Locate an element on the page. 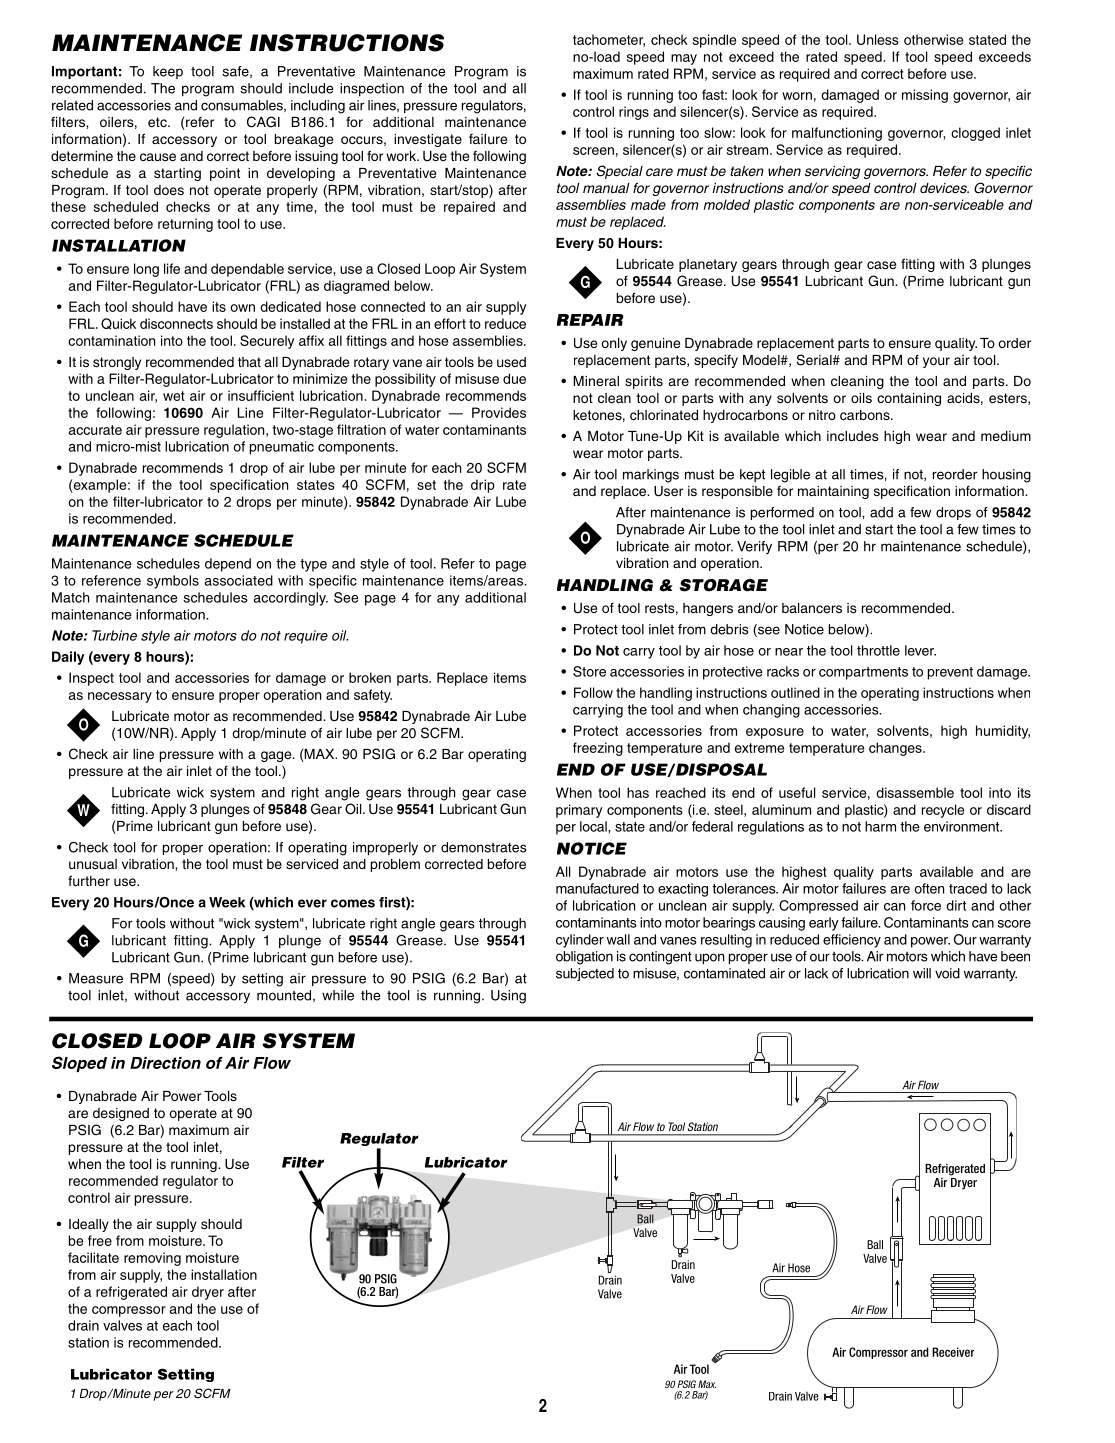 The image size is (1115, 1443). necessary is located at coordinates (120, 697).
